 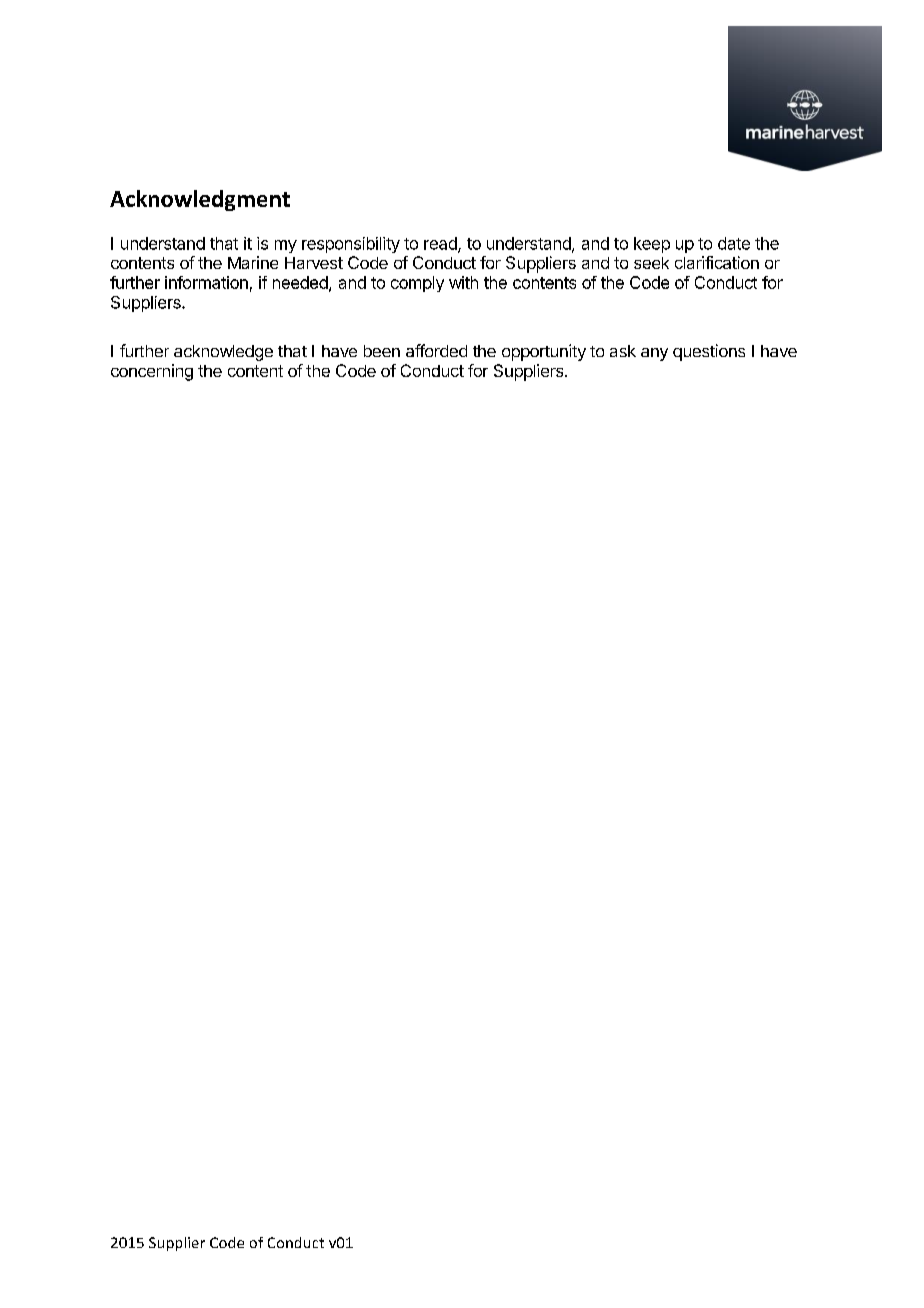 I want to click on date, so click(x=734, y=243).
